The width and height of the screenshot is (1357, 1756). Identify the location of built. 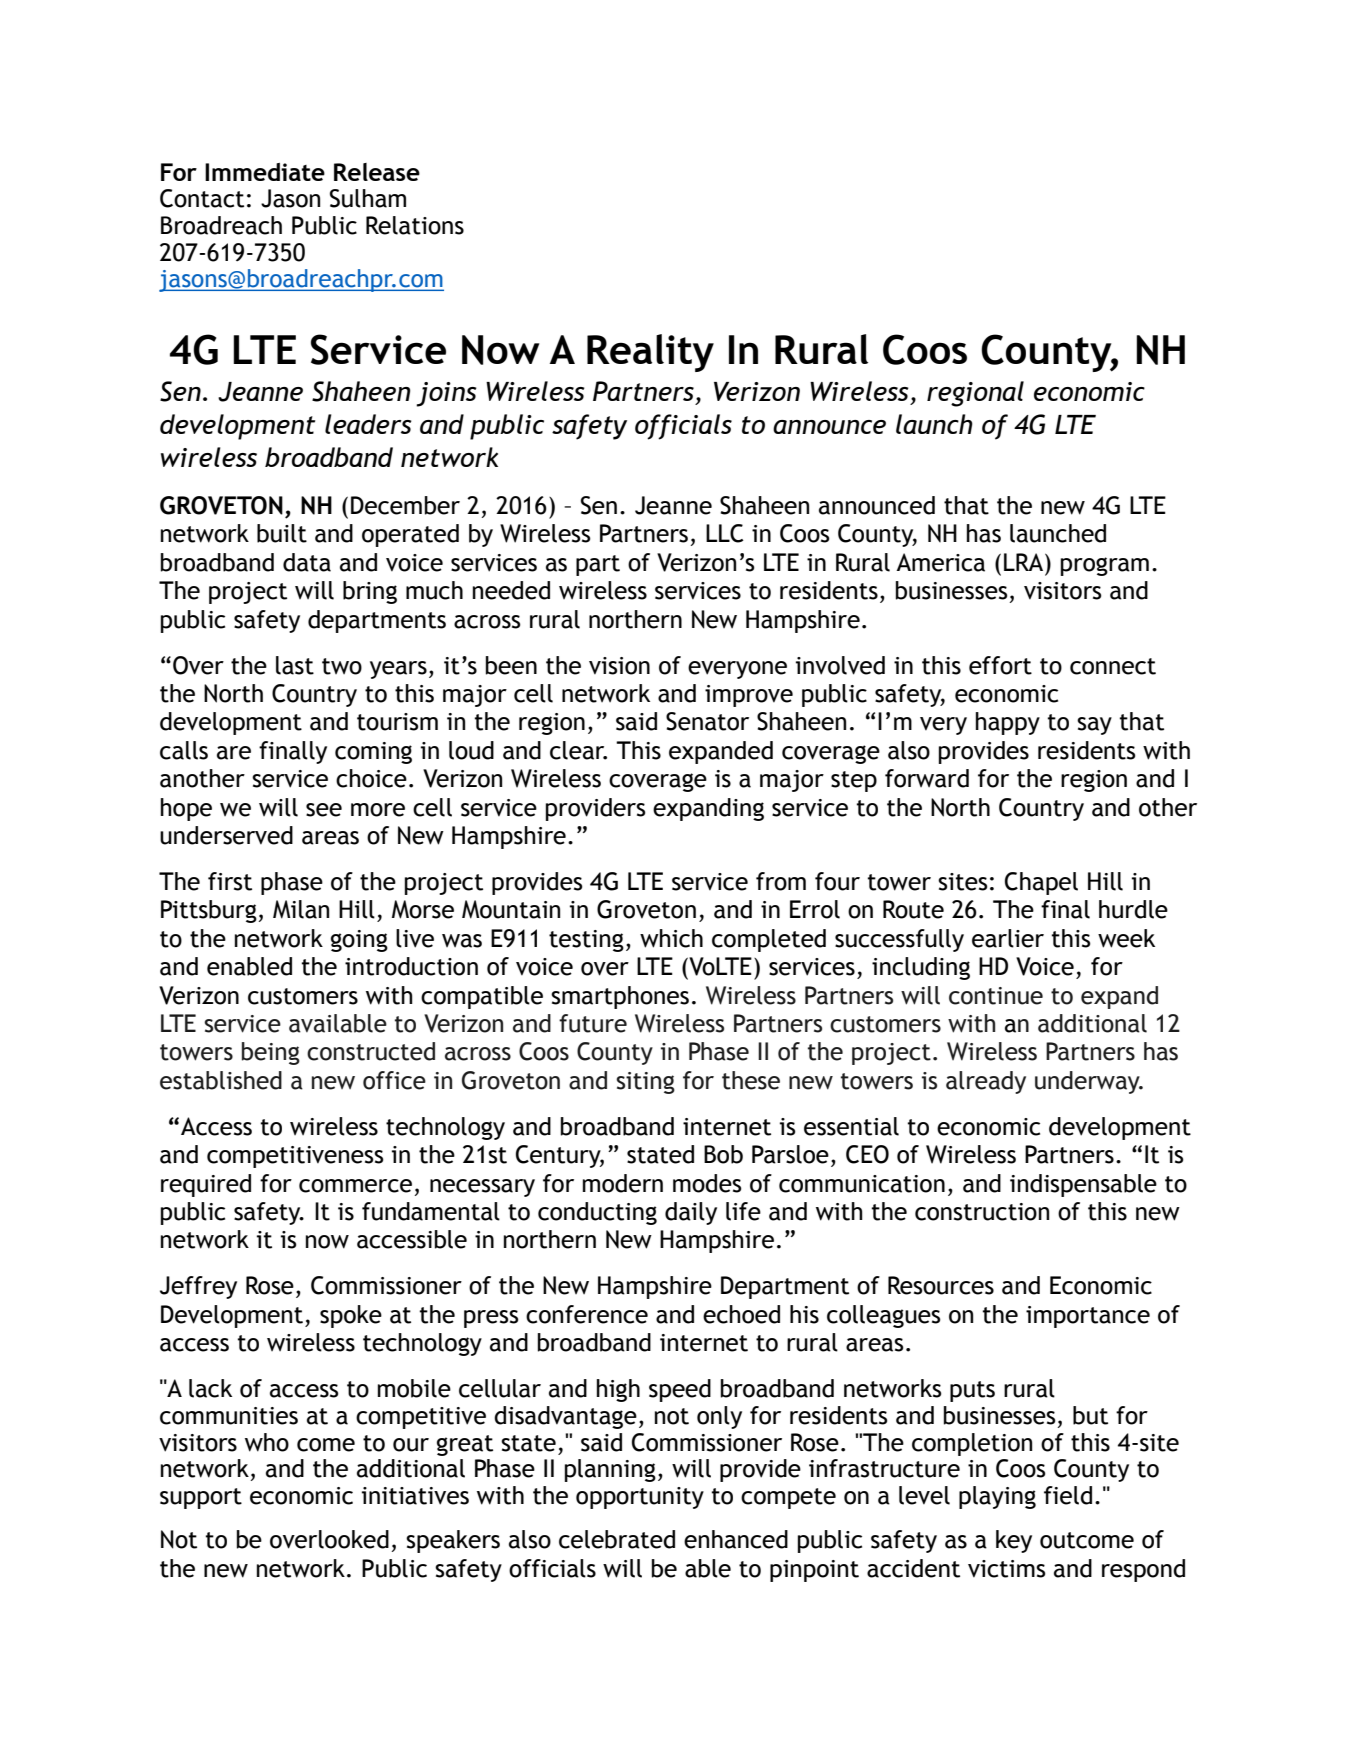
(282, 533).
